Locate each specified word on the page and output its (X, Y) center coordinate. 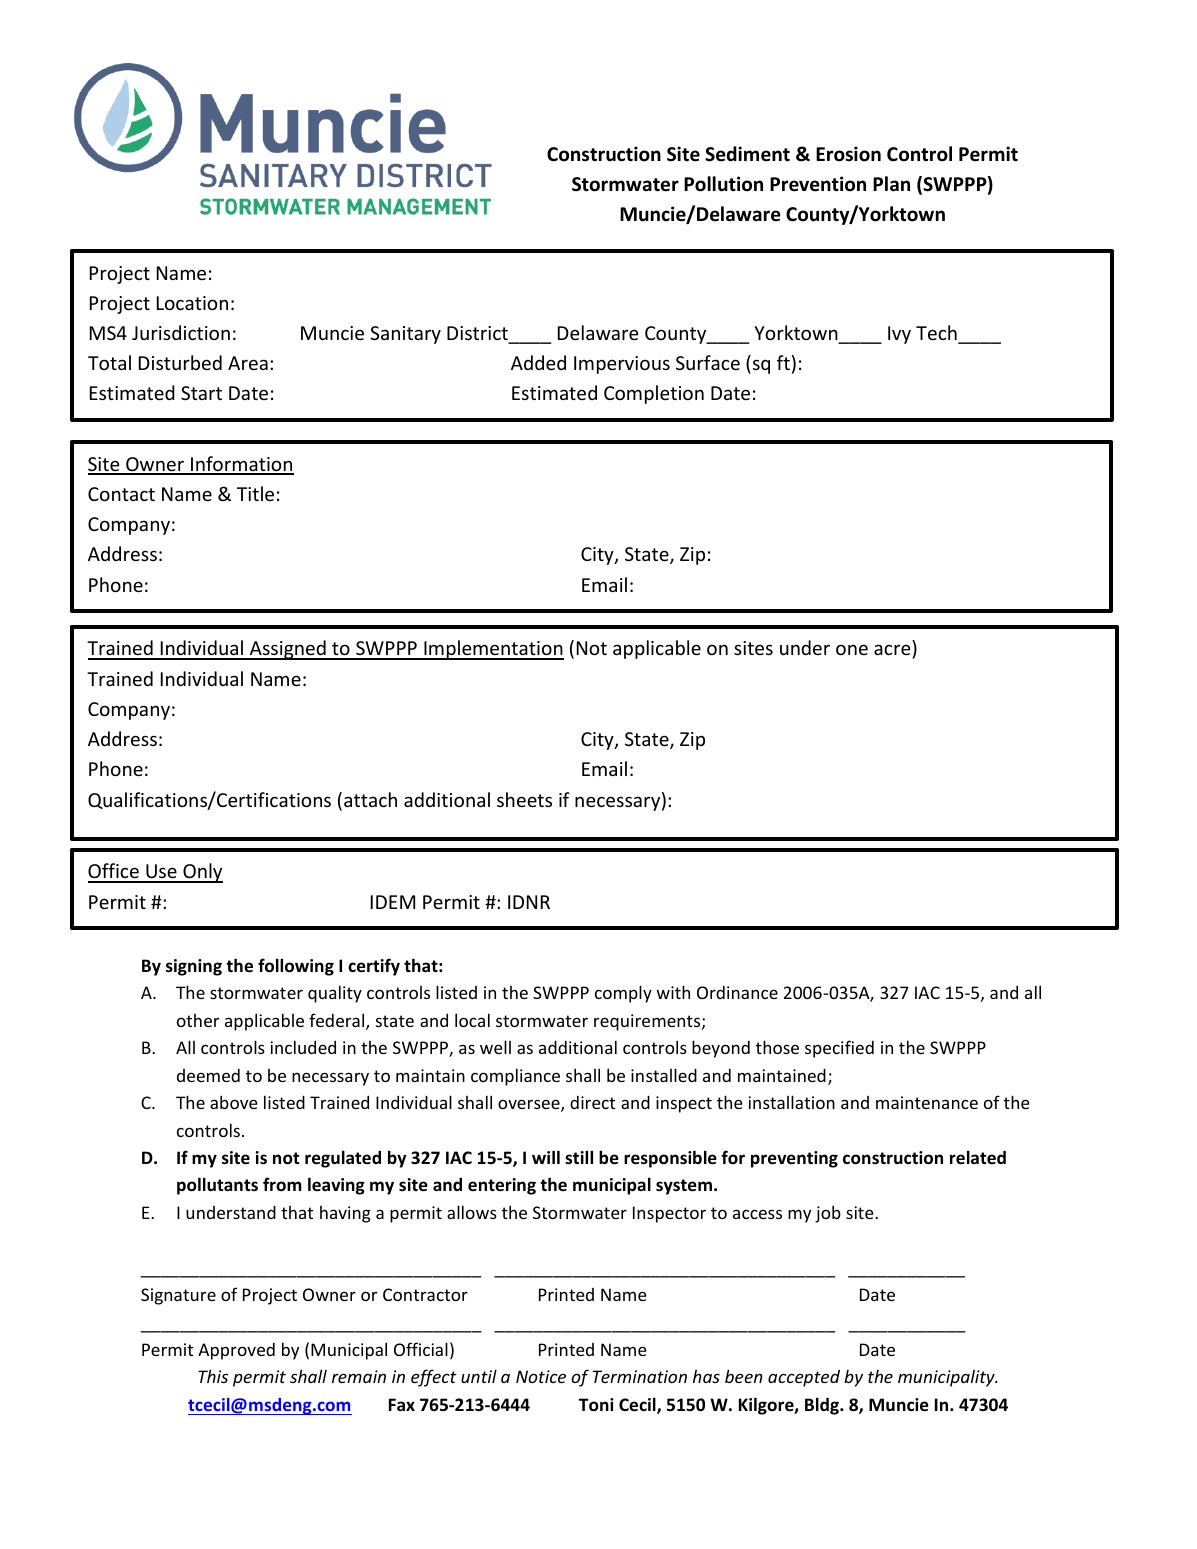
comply (623, 994)
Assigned (287, 650)
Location (192, 303)
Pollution (723, 184)
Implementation (493, 650)
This (213, 1376)
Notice (541, 1376)
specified (839, 1049)
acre (892, 649)
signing (194, 967)
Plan (891, 184)
